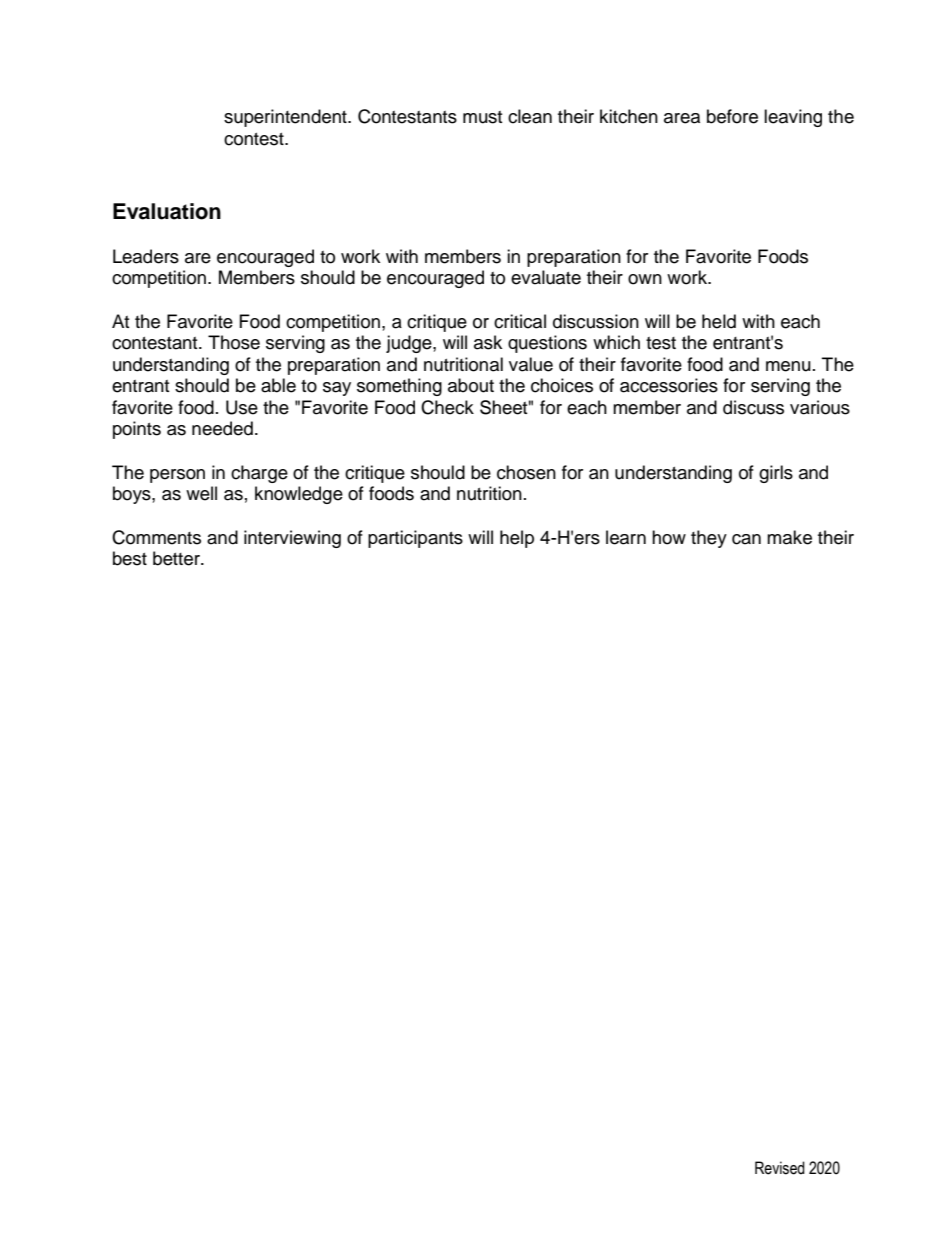  I want to click on Revised, so click(780, 1168).
